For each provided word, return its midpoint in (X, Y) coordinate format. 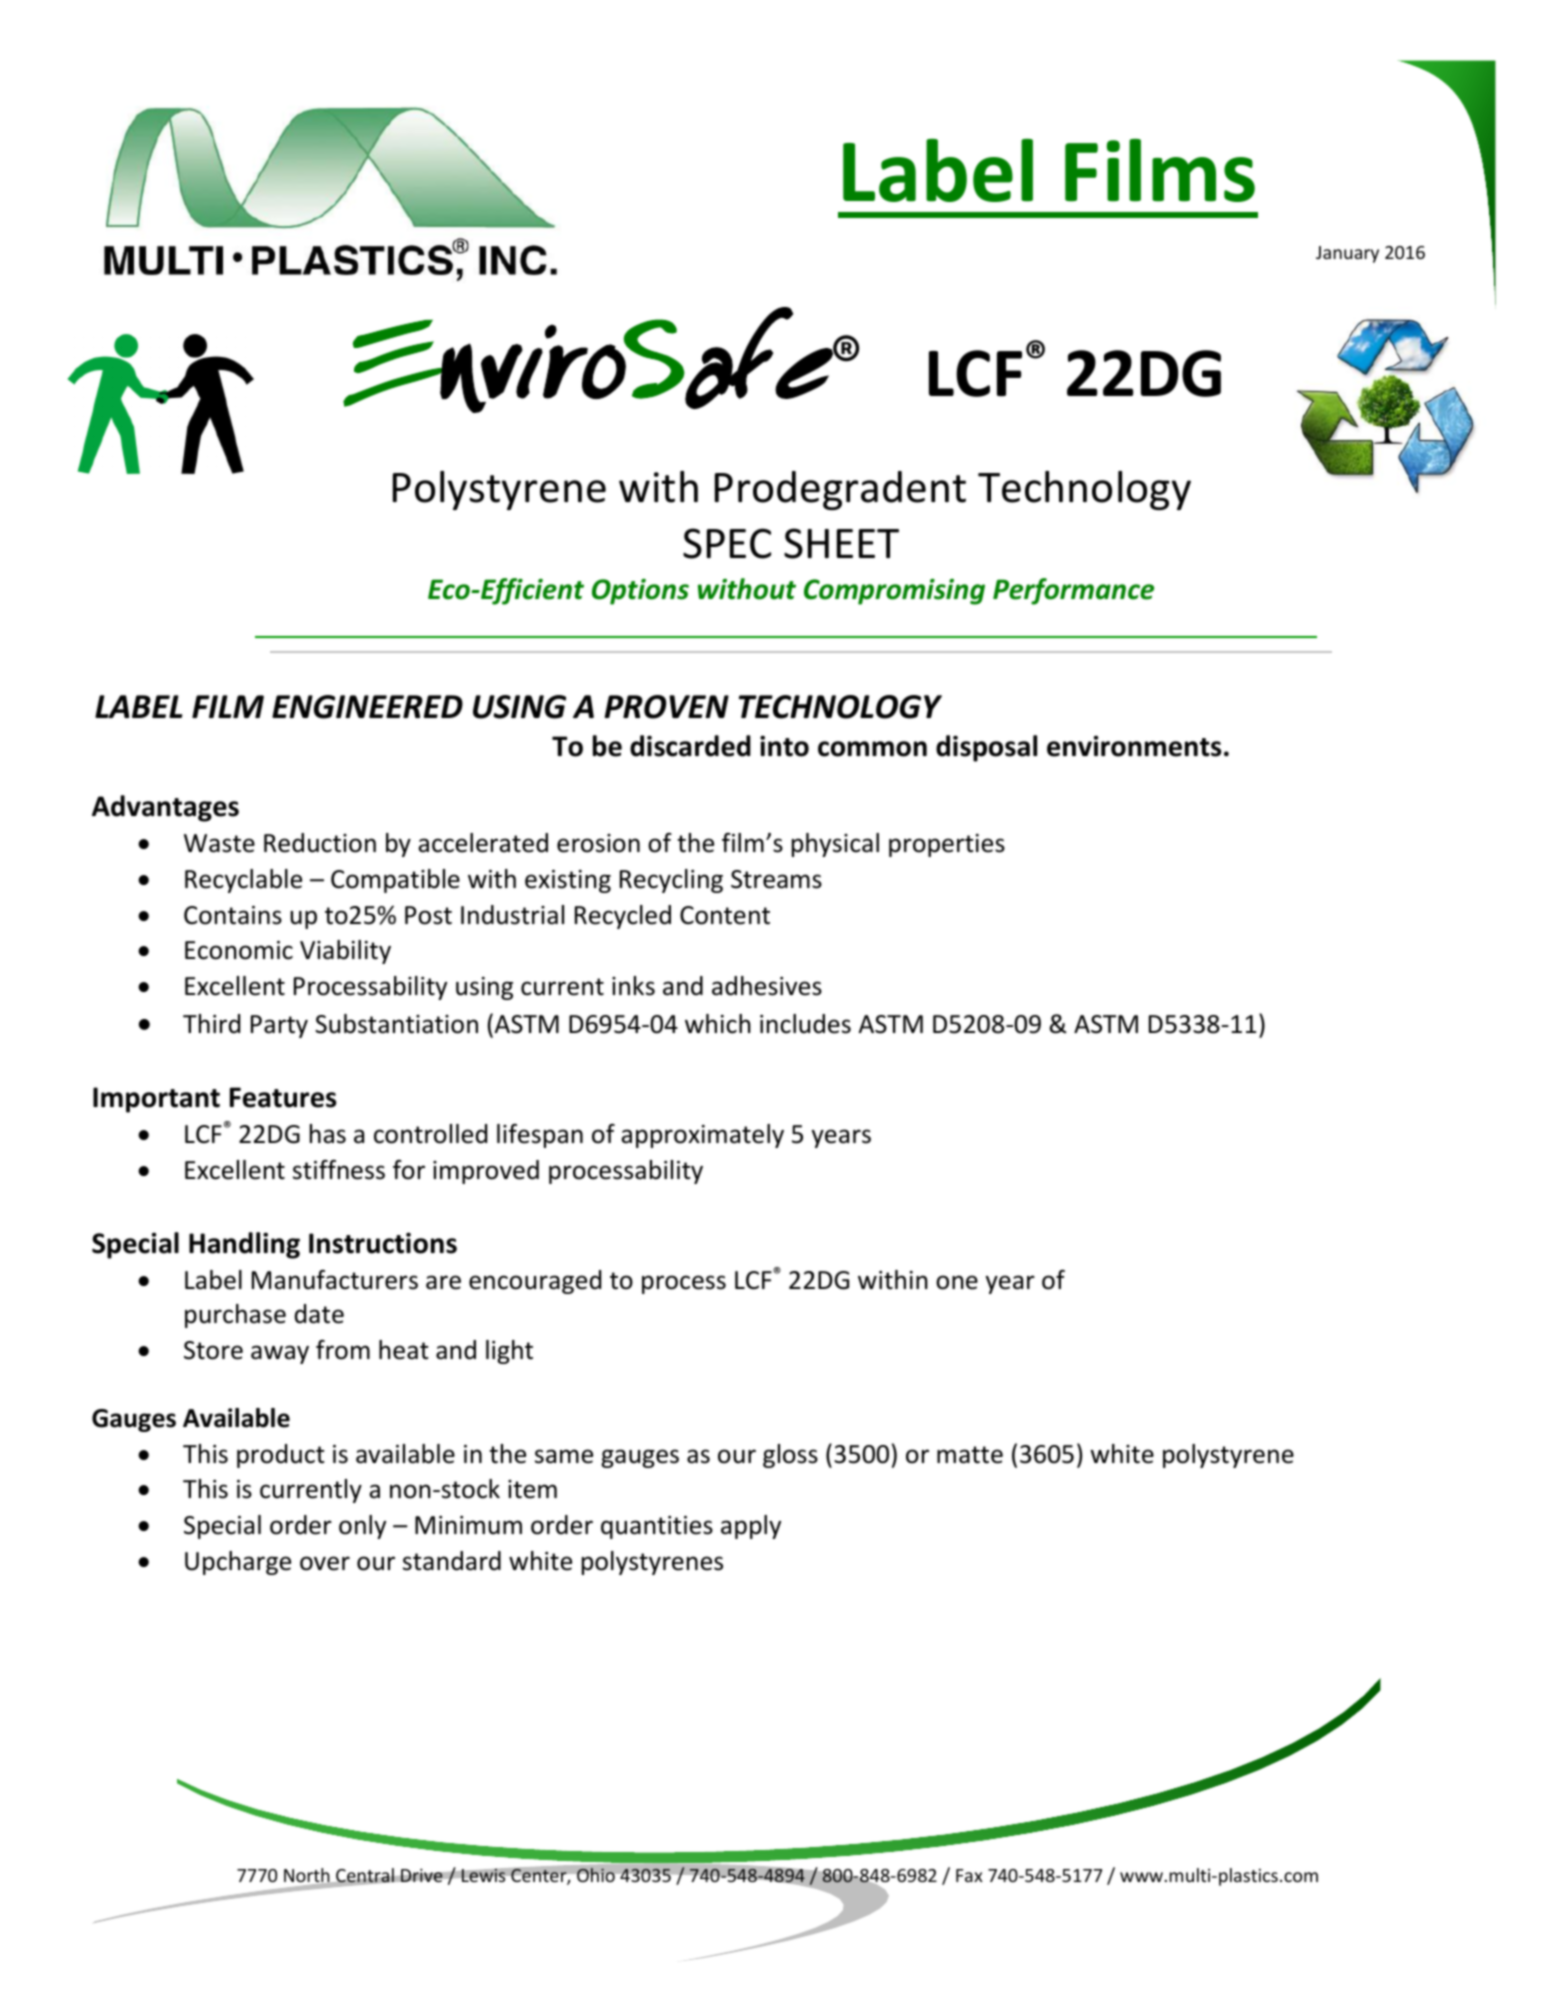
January (1347, 254)
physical (835, 845)
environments (1134, 746)
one (957, 1282)
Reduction (320, 843)
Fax (969, 1875)
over (325, 1563)
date (319, 1314)
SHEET (841, 543)
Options (640, 592)
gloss (790, 1456)
